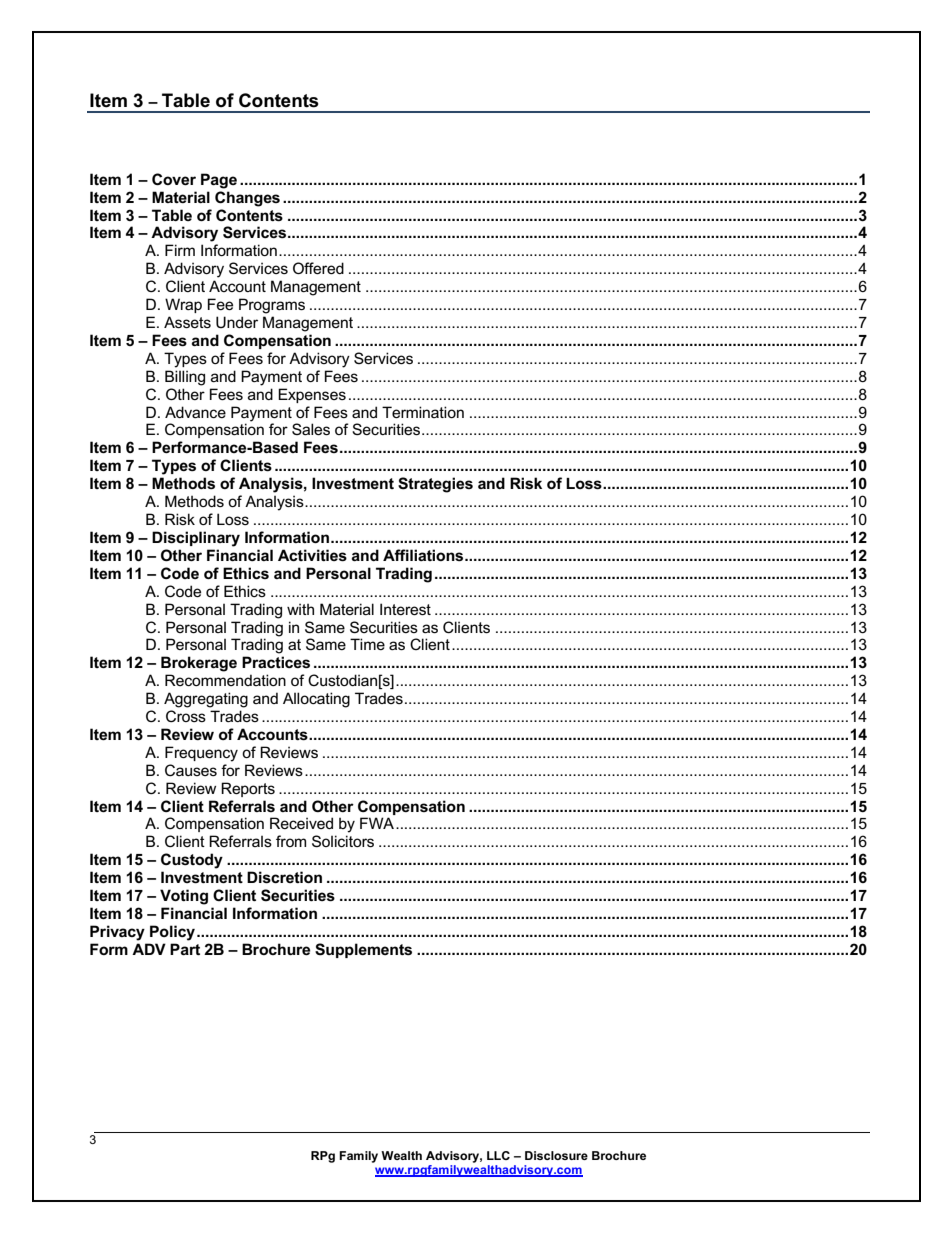 This screenshot has width=952, height=1233. Describe the element at coordinates (318, 268) in the screenshot. I see `Offered` at that location.
